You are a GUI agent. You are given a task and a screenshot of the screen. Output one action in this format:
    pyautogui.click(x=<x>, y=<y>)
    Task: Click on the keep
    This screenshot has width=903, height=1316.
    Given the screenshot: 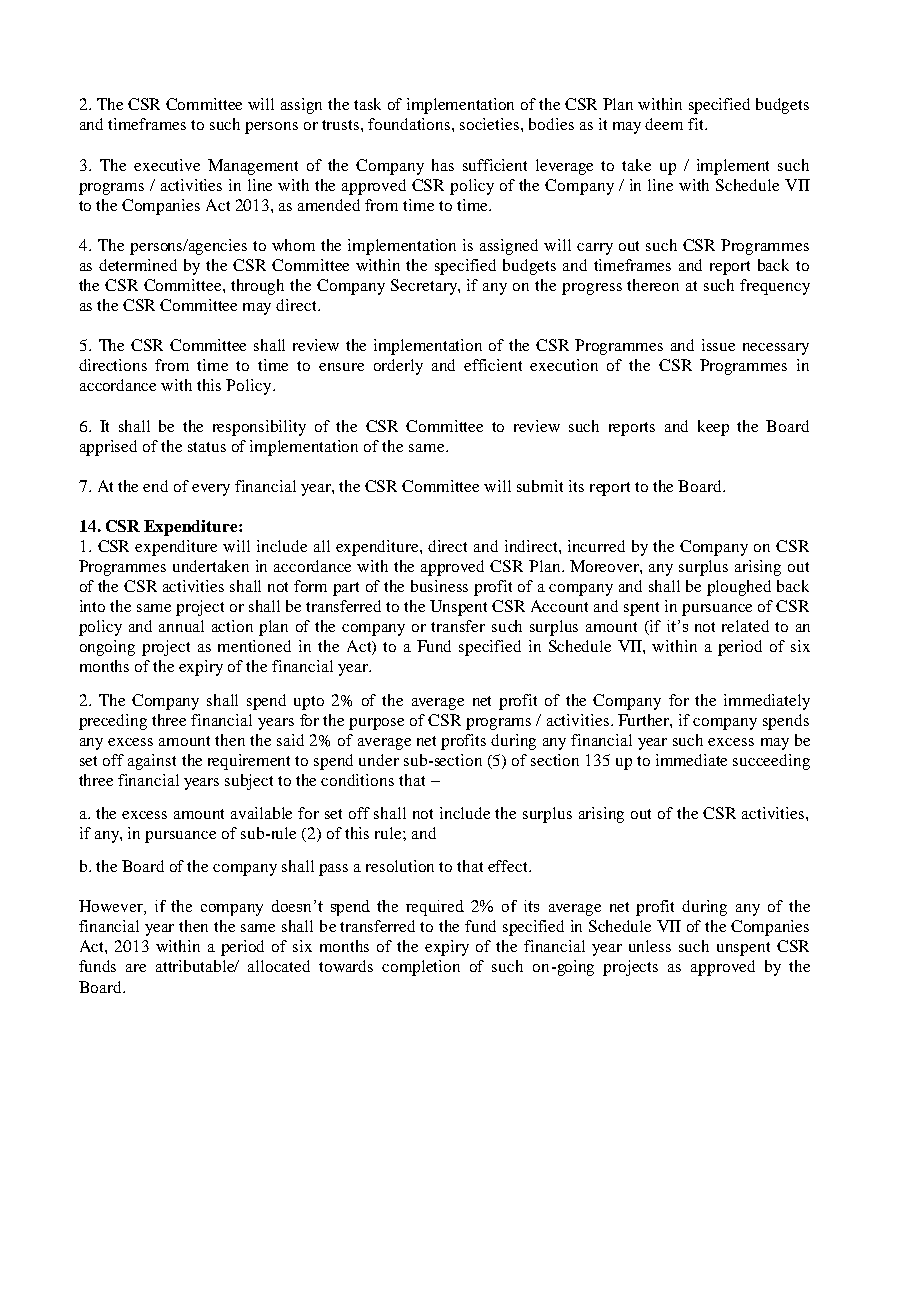 What is the action you would take?
    pyautogui.click(x=713, y=428)
